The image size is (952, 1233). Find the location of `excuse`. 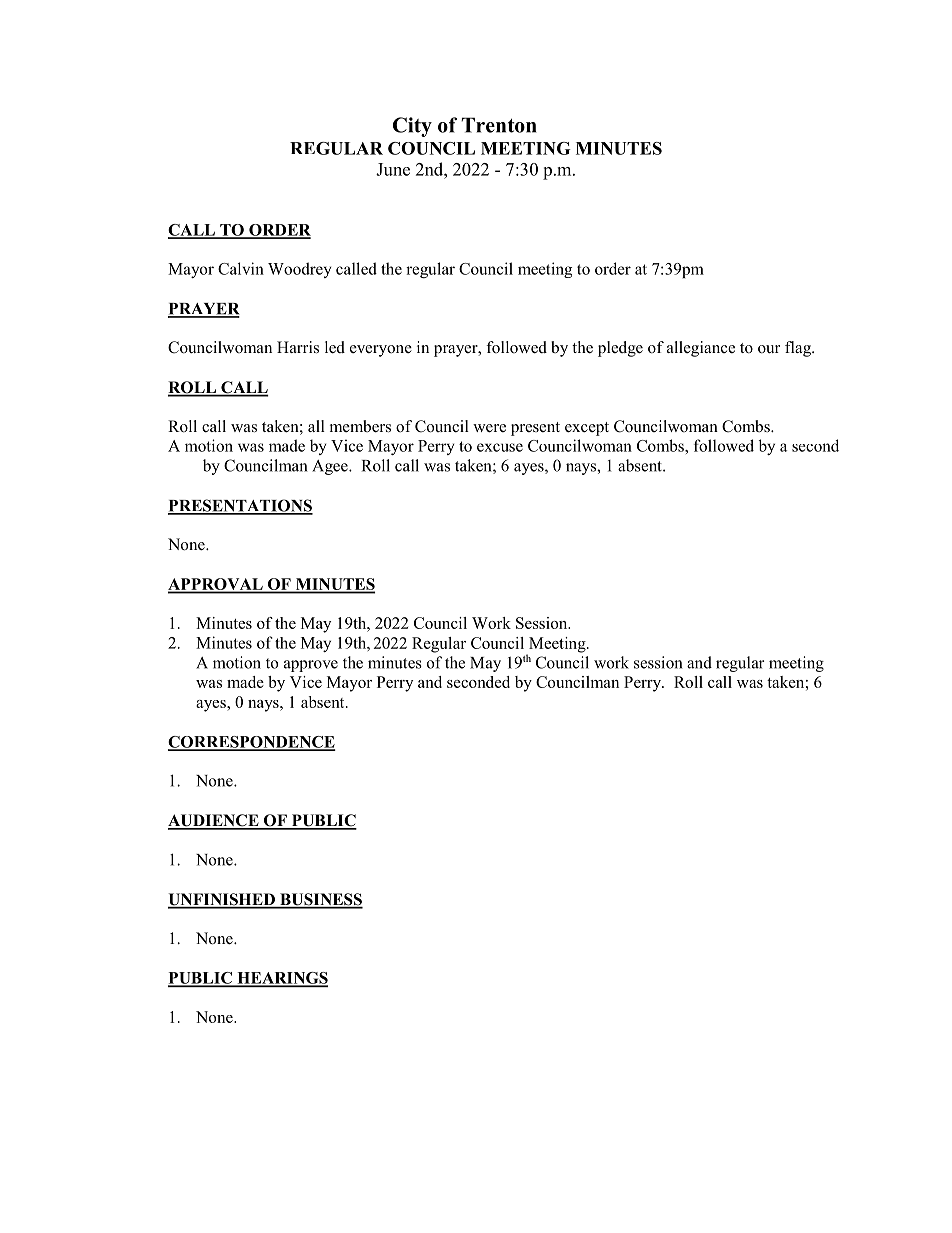

excuse is located at coordinates (500, 447).
